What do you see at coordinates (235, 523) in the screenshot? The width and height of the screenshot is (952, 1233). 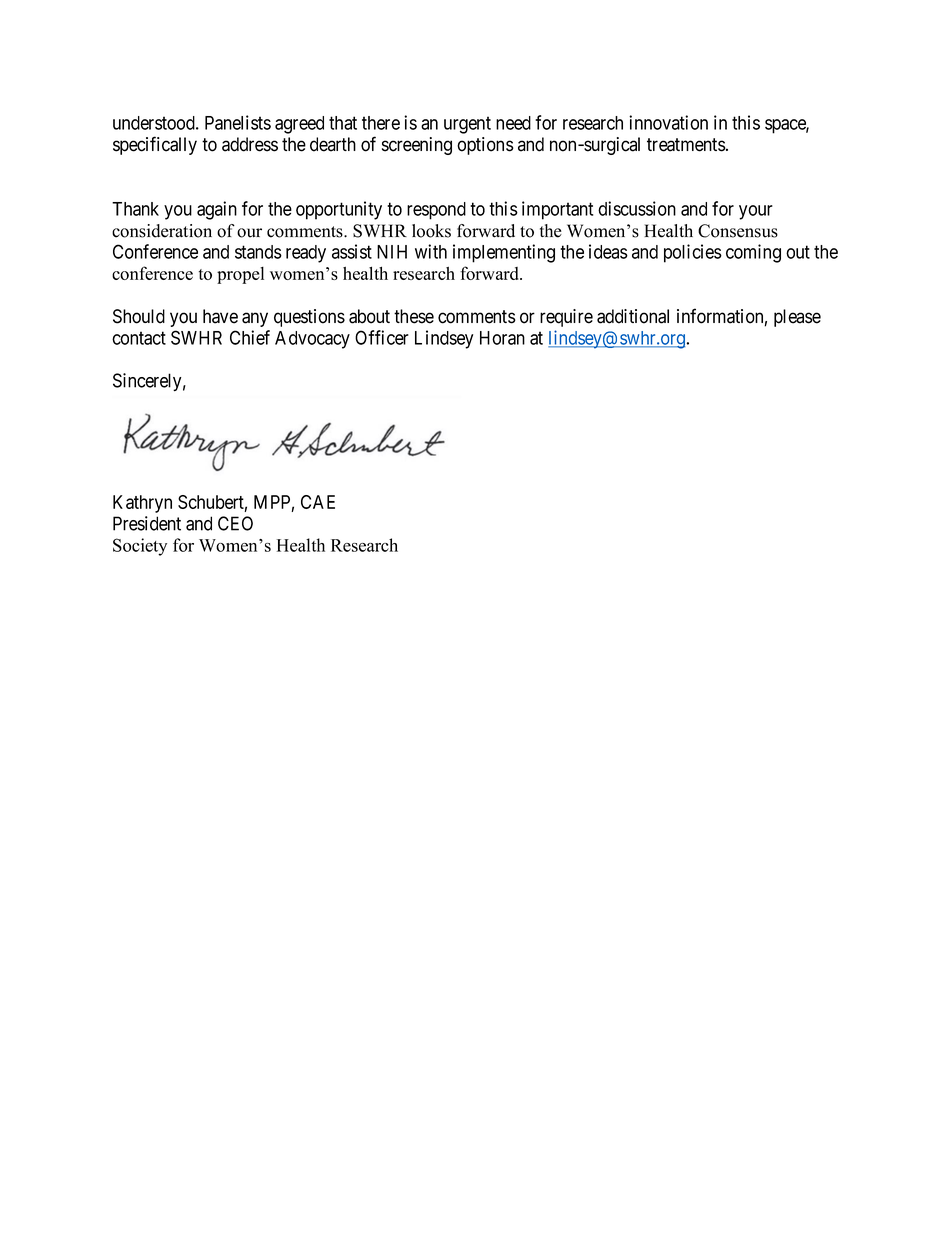 I see `CEO` at bounding box center [235, 523].
